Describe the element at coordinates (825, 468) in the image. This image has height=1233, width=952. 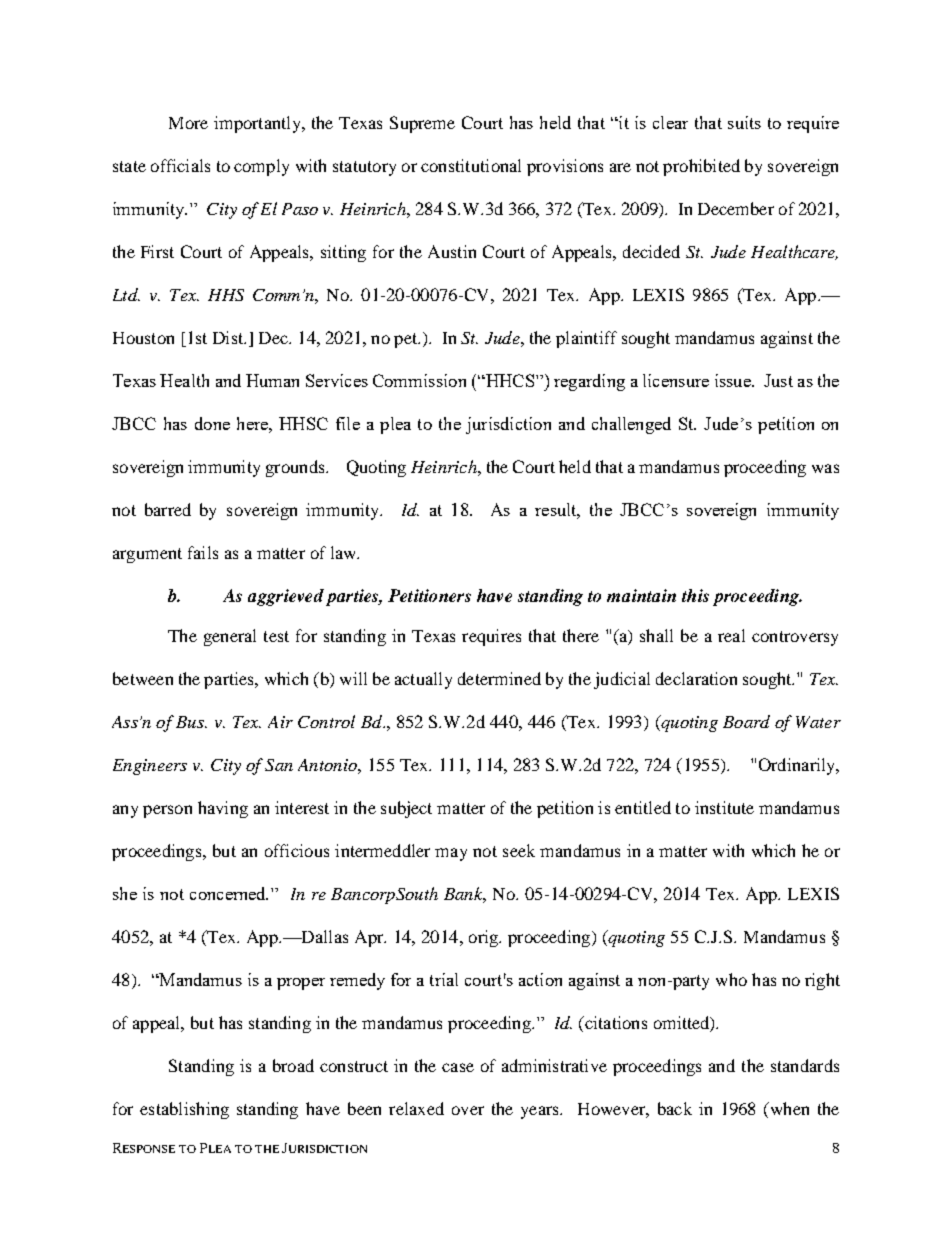
I see `was` at that location.
